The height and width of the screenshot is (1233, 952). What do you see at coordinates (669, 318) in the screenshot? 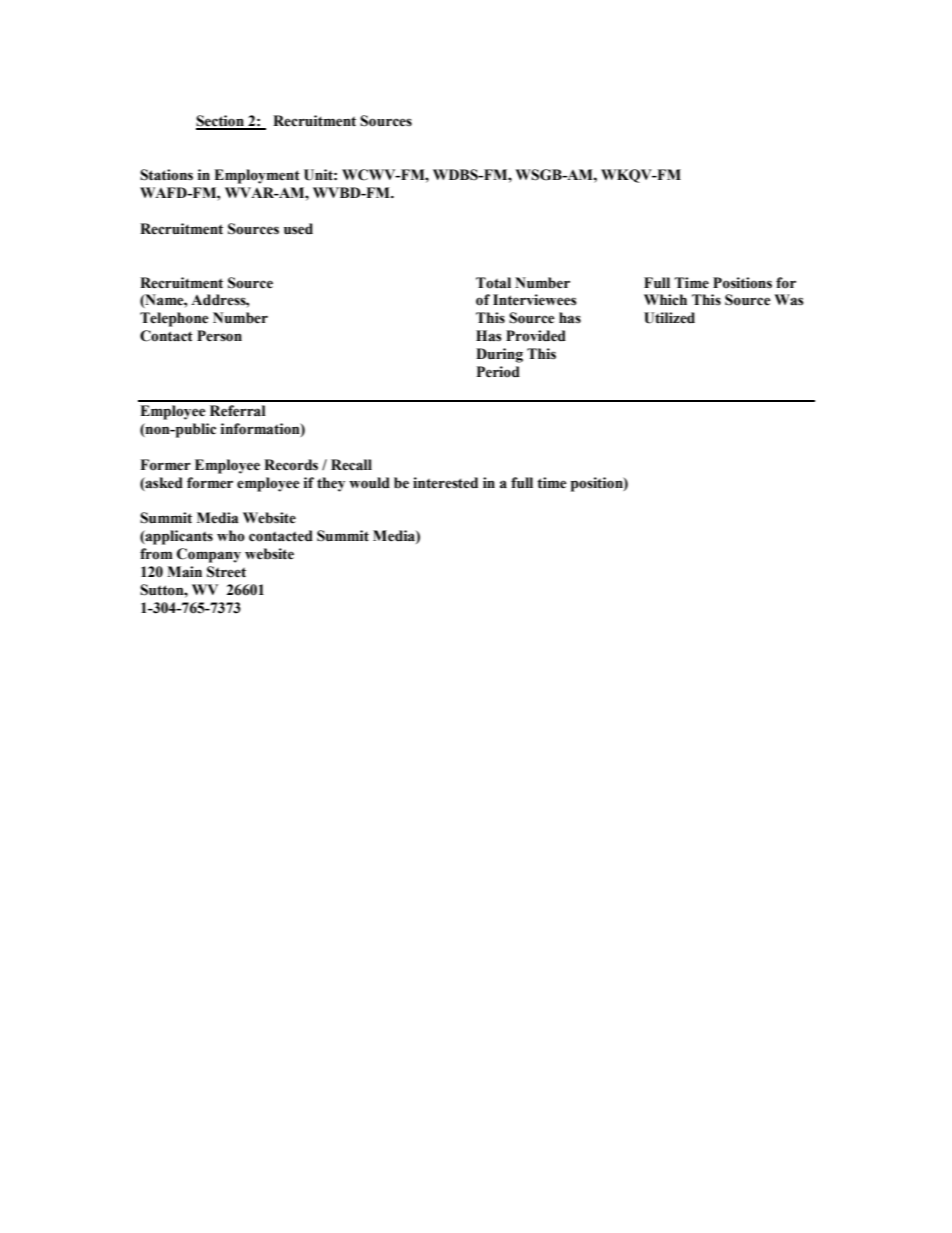
I see `Utilized` at bounding box center [669, 318].
